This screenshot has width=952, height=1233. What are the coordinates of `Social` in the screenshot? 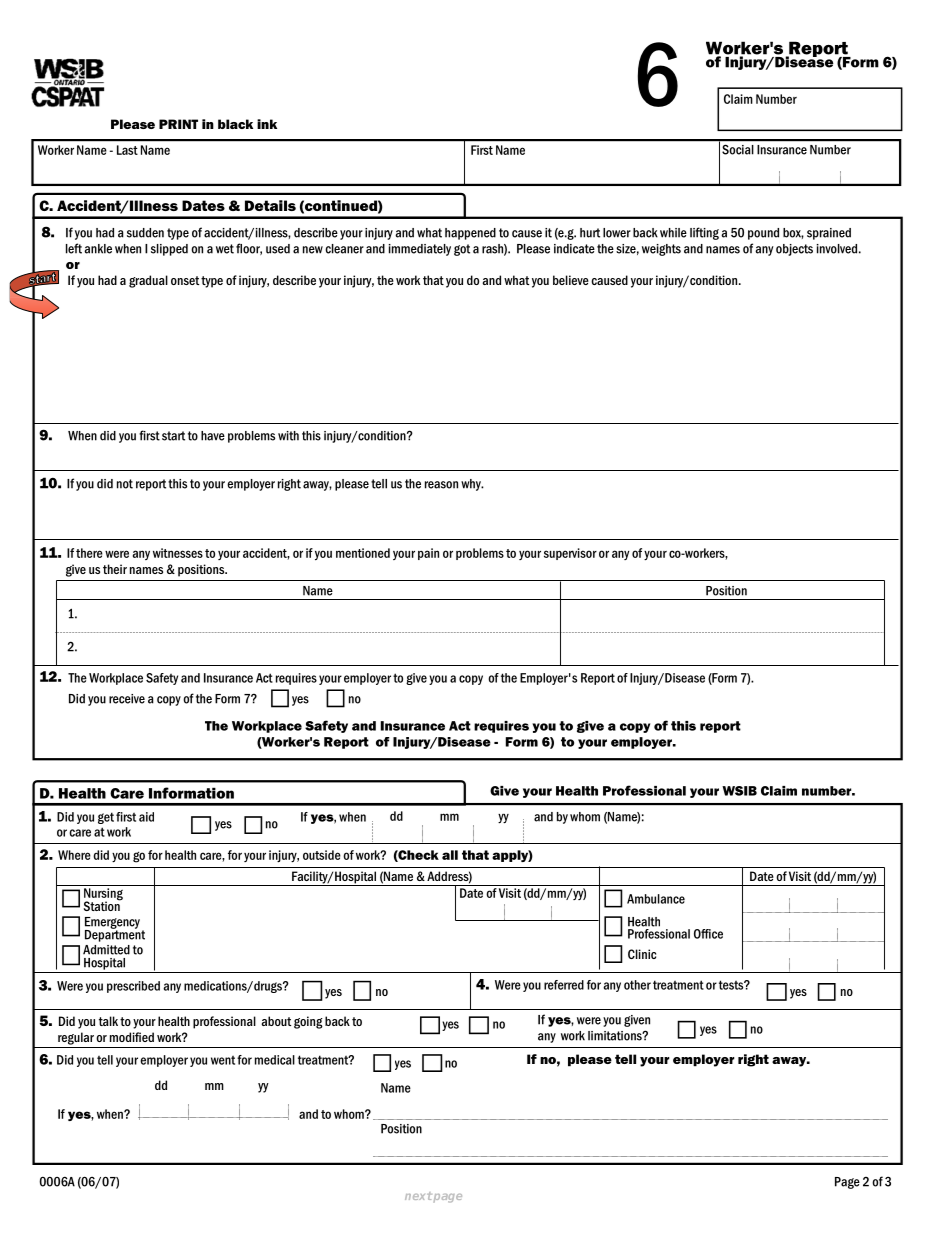 It's located at (737, 150).
